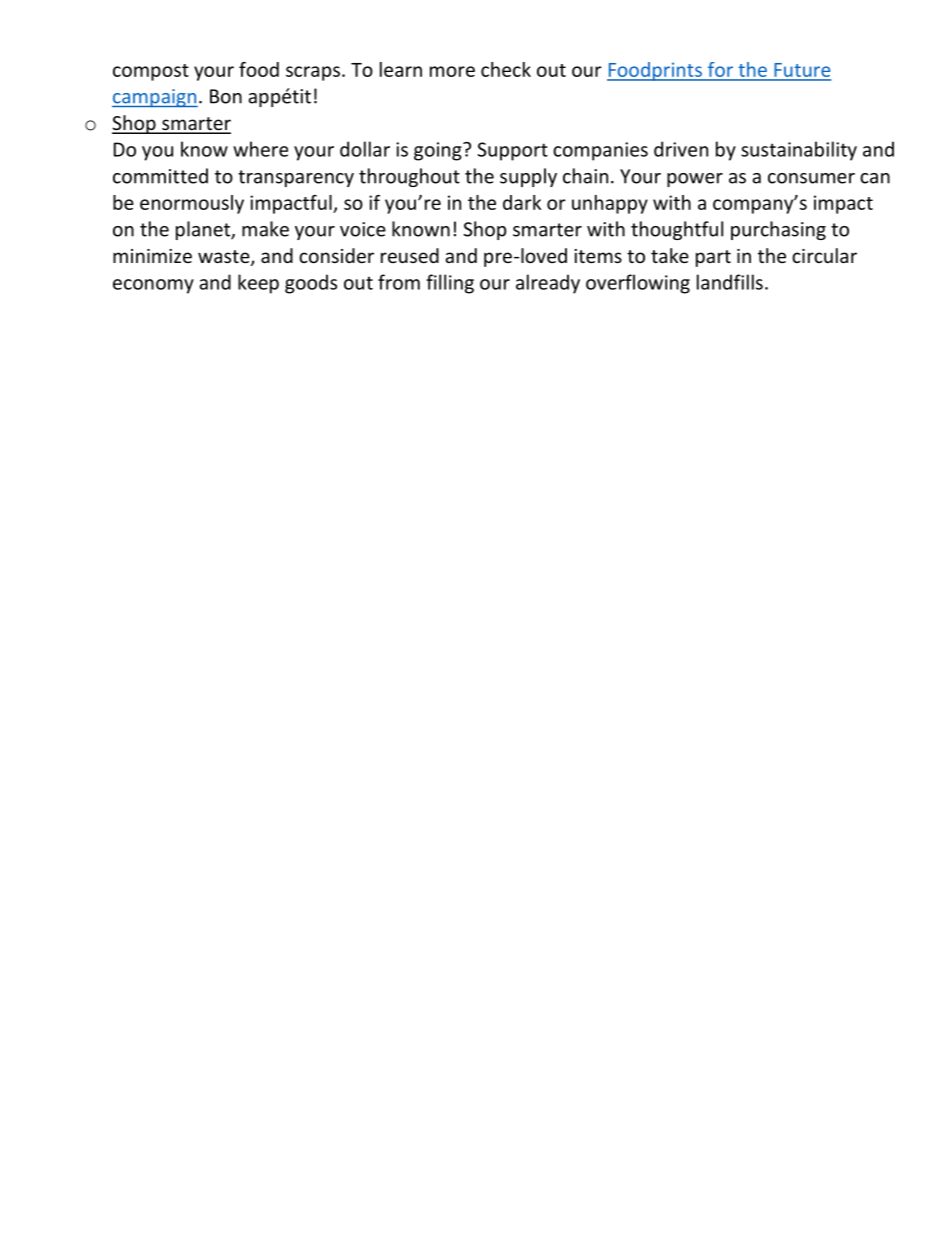  I want to click on scraps, so click(313, 73).
